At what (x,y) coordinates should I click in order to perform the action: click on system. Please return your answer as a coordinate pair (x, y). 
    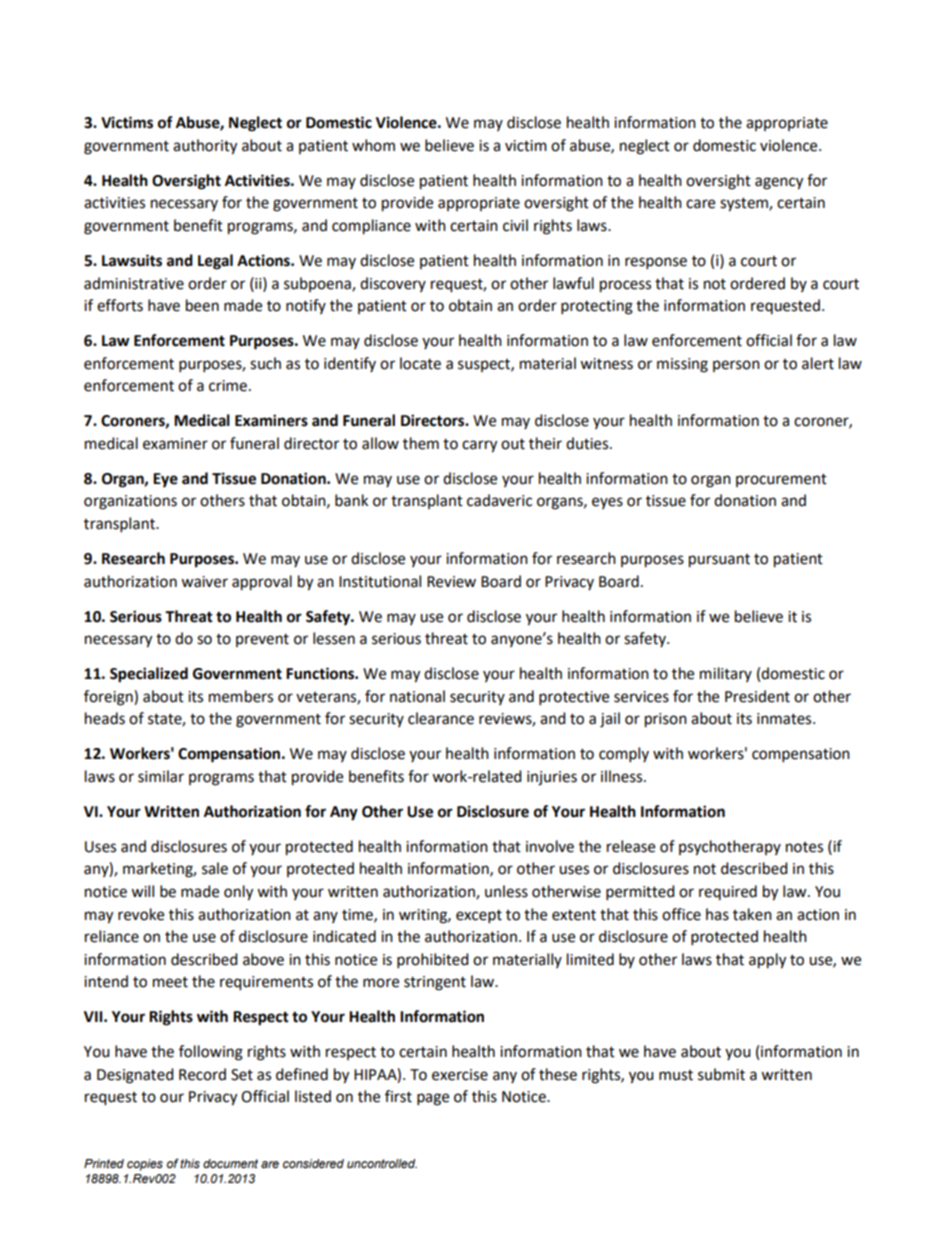
    Looking at the image, I should click on (745, 205).
